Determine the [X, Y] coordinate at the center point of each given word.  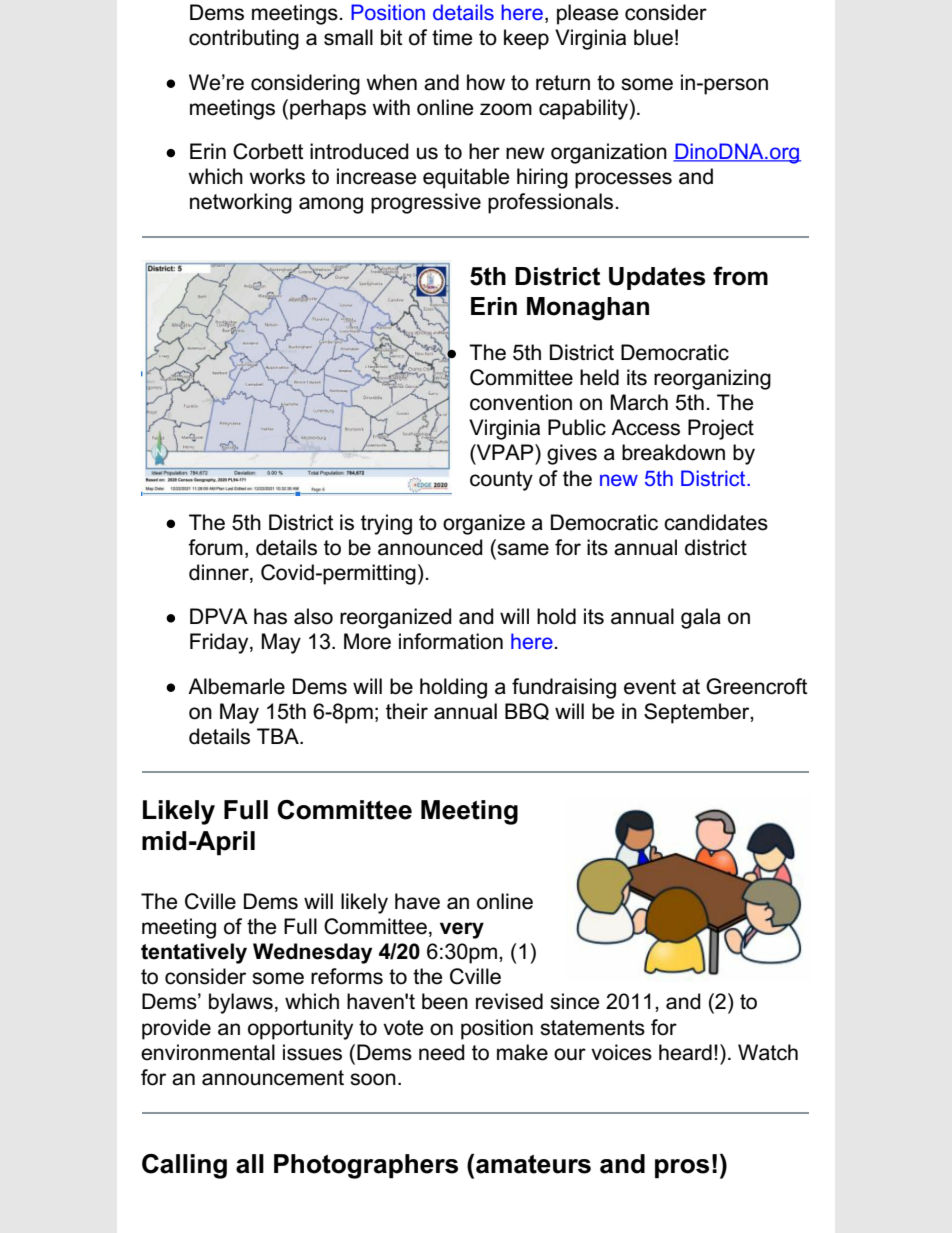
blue [653, 37]
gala [701, 618]
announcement [273, 1078]
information [451, 641]
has [270, 616]
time [452, 37]
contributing [244, 39]
